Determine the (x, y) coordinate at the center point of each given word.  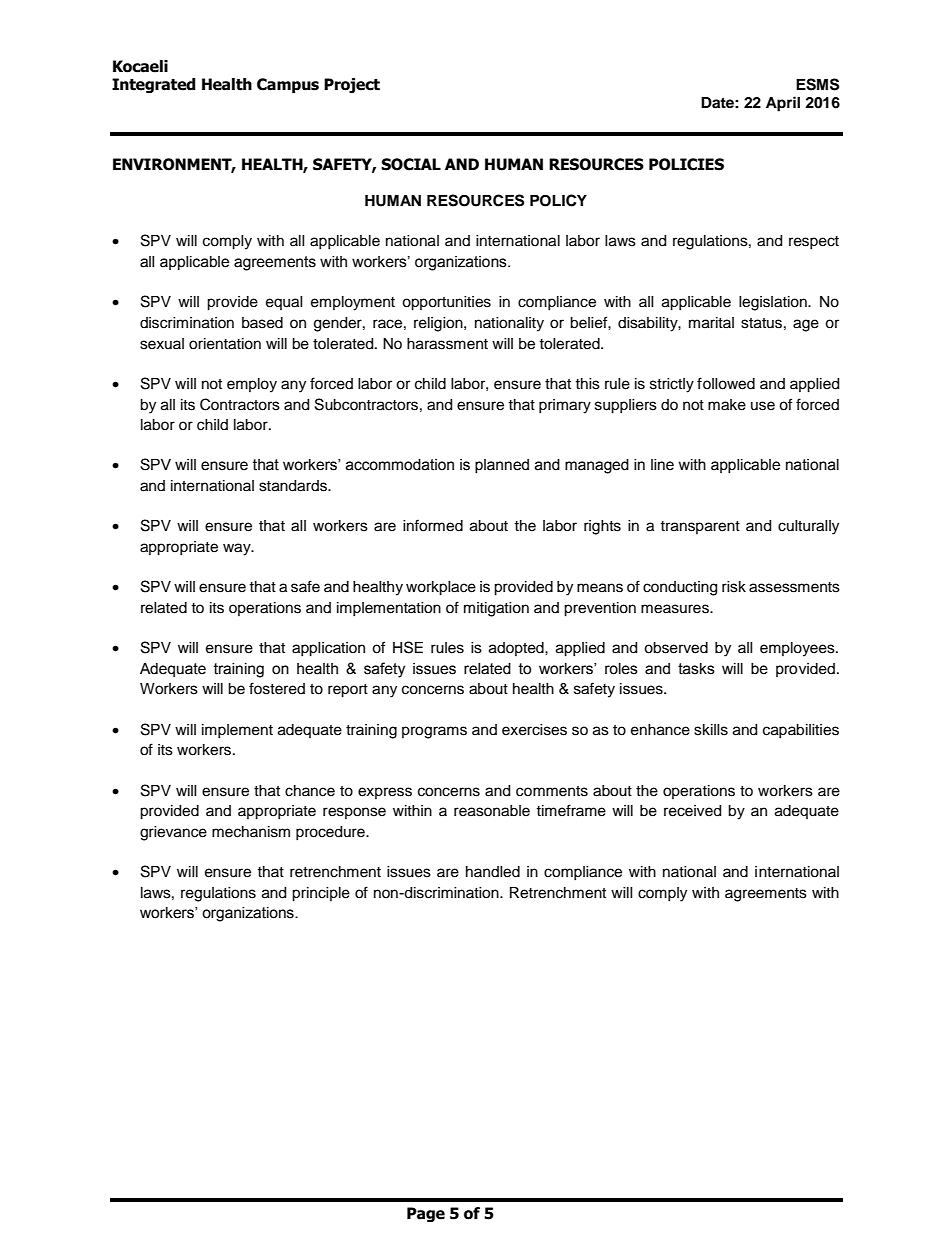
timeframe (571, 810)
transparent (700, 527)
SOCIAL (411, 164)
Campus (288, 85)
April (783, 104)
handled (493, 872)
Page (426, 1214)
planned (502, 466)
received (692, 811)
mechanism (251, 832)
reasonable (492, 811)
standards (294, 486)
